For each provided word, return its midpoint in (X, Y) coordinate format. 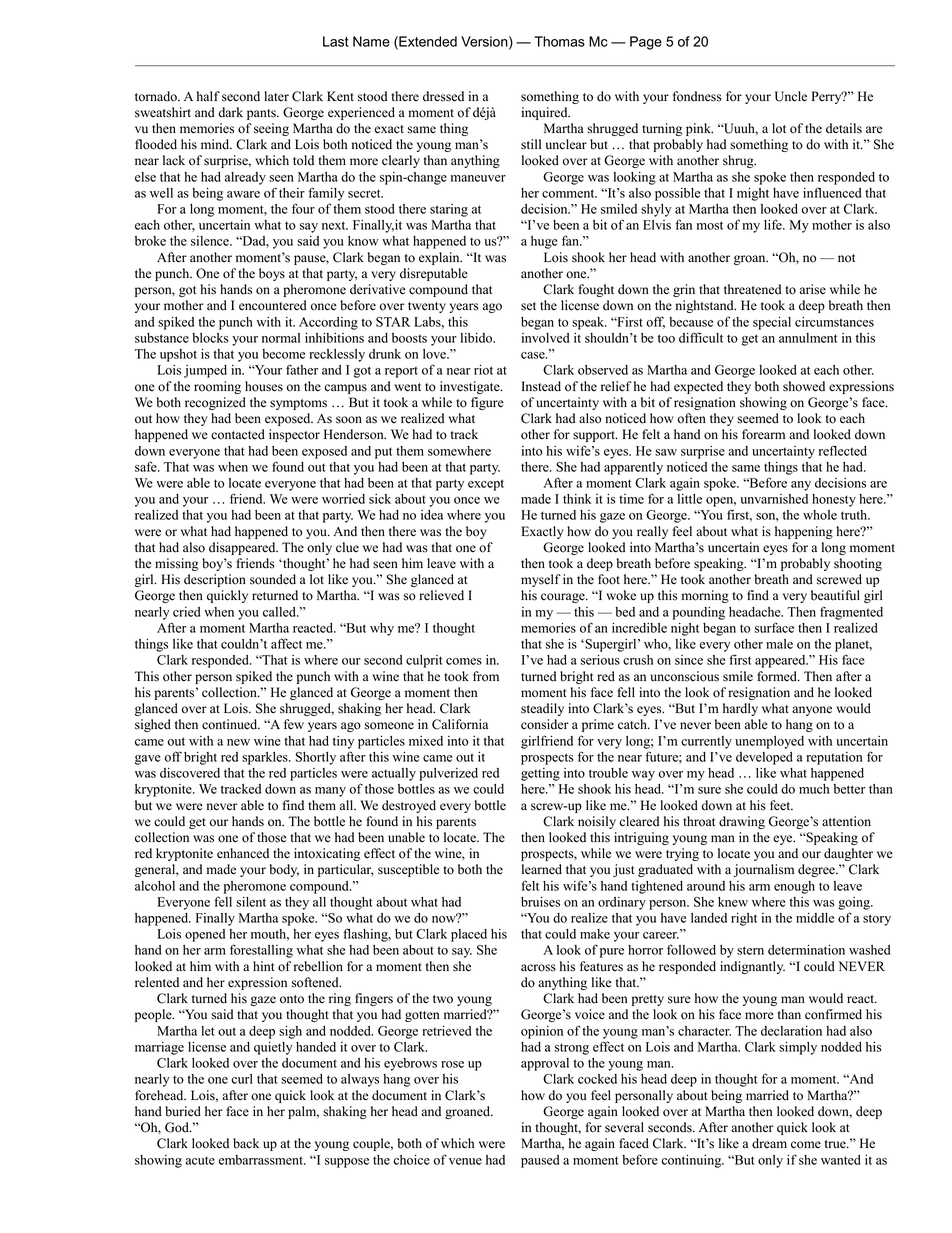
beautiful (835, 595)
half (208, 96)
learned (542, 869)
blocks (210, 338)
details (844, 128)
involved (545, 338)
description (215, 580)
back (246, 1143)
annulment (808, 338)
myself (541, 580)
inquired (545, 113)
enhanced (243, 853)
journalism (763, 870)
